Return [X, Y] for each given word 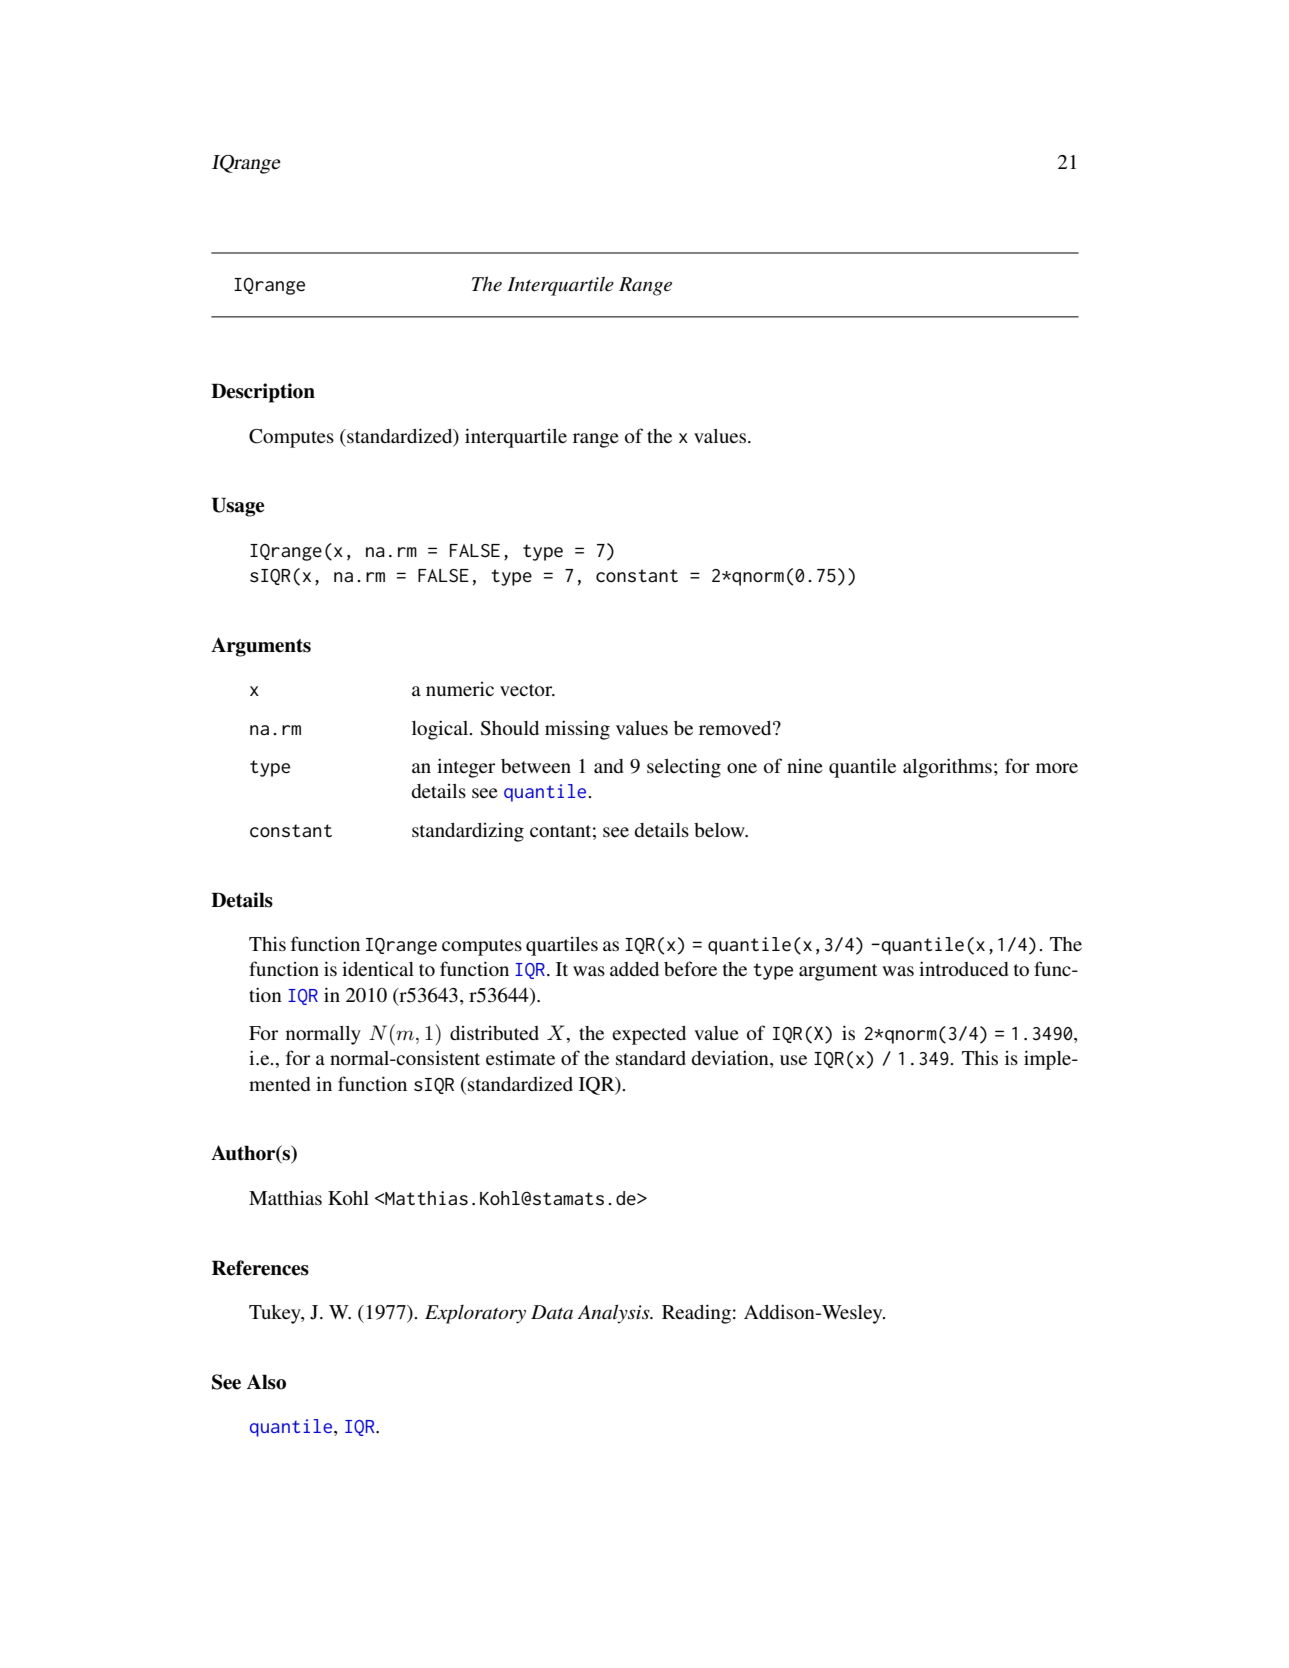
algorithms [947, 768]
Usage [238, 507]
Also [266, 1382]
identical [378, 968]
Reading [696, 1314]
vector [527, 690]
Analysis [614, 1314]
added [634, 969]
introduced [963, 968]
